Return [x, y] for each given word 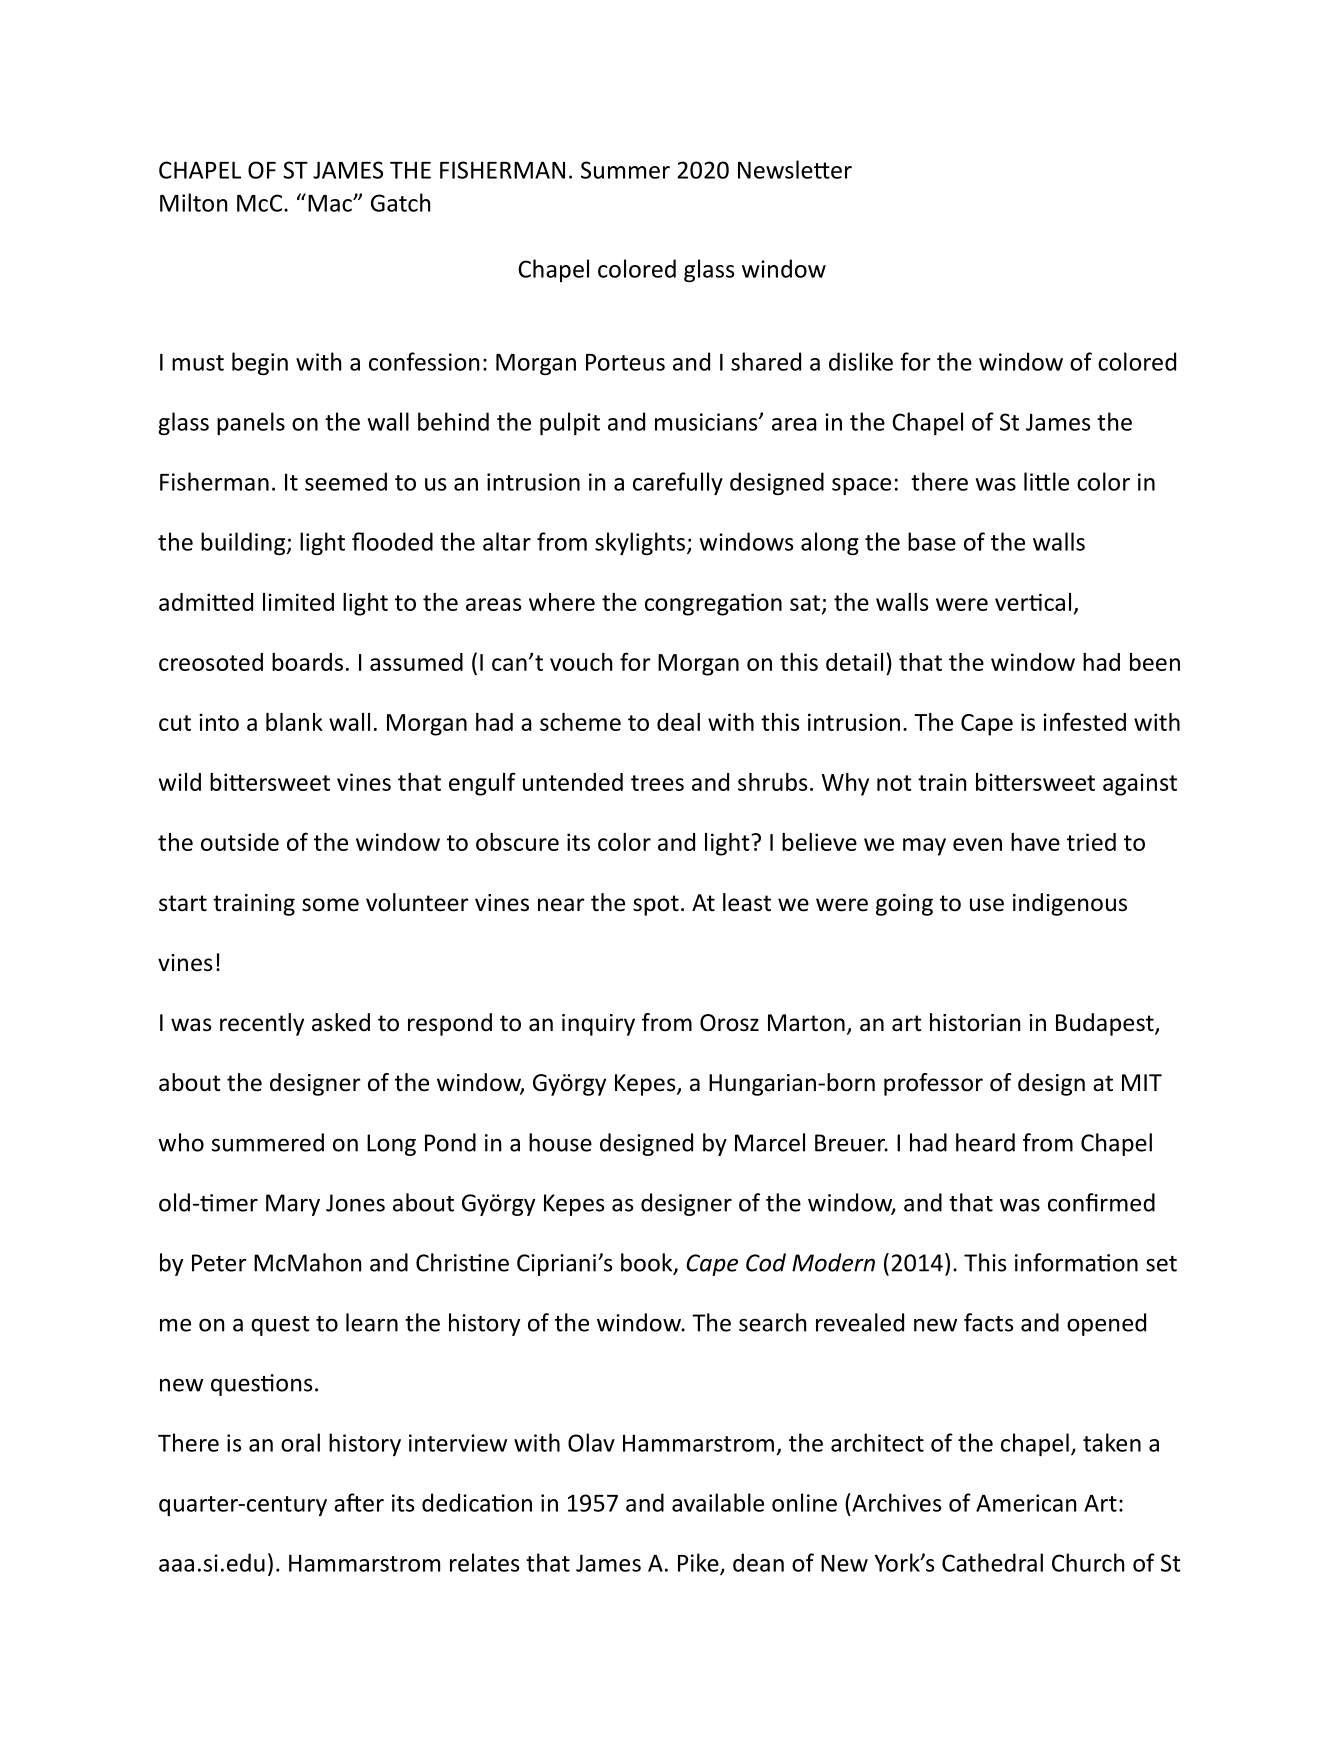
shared [766, 361]
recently [262, 1024]
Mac [331, 203]
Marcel [770, 1142]
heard [985, 1142]
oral [300, 1442]
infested [1084, 721]
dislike [861, 361]
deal [678, 722]
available [718, 1502]
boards [307, 662]
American [1026, 1503]
